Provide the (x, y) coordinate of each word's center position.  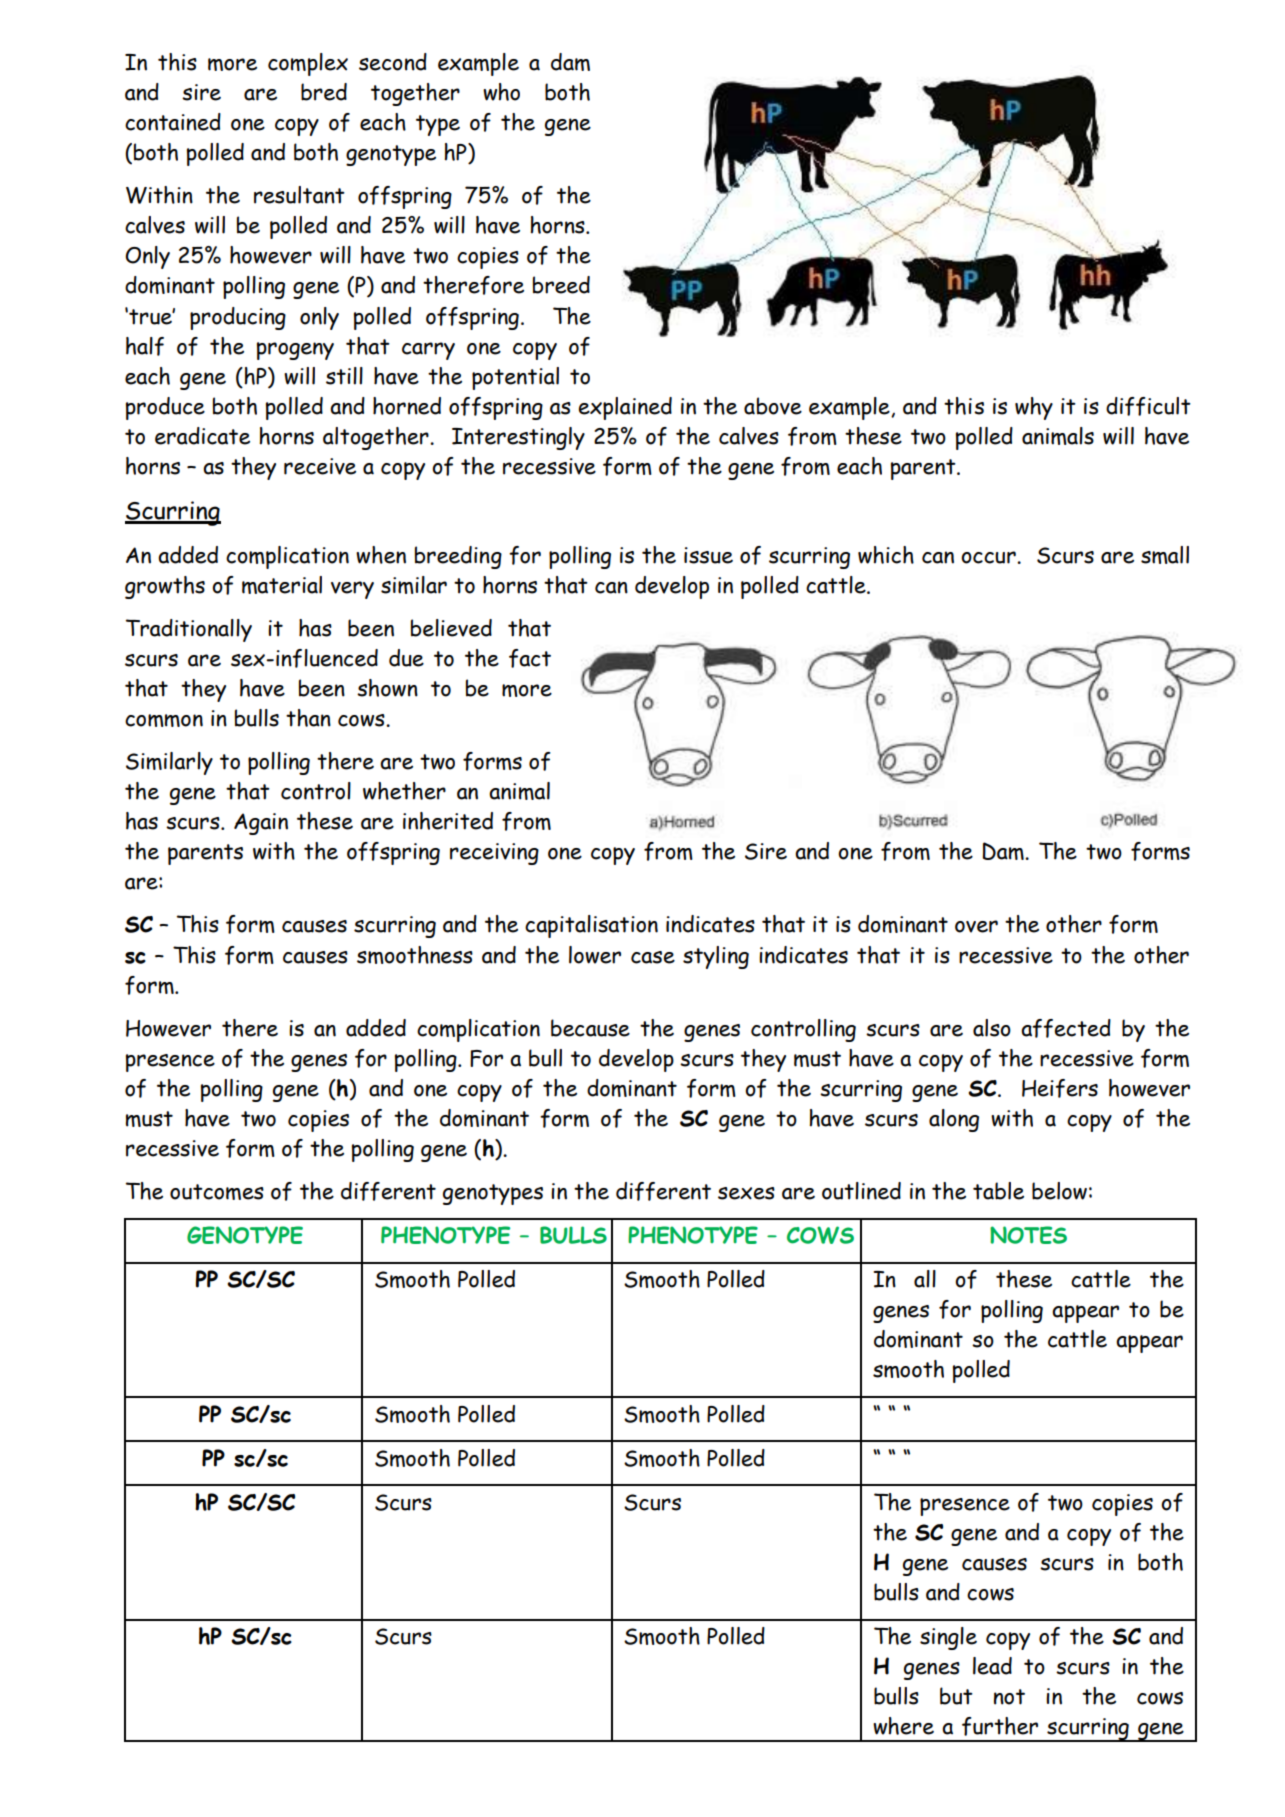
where (903, 1726)
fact (530, 658)
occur (989, 557)
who (501, 92)
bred (324, 92)
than (308, 718)
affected (1066, 1028)
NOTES (1028, 1235)
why (1034, 408)
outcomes (217, 1192)
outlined (861, 1191)
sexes (746, 1193)
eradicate (202, 436)
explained (625, 408)
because (590, 1028)
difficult (1148, 406)
